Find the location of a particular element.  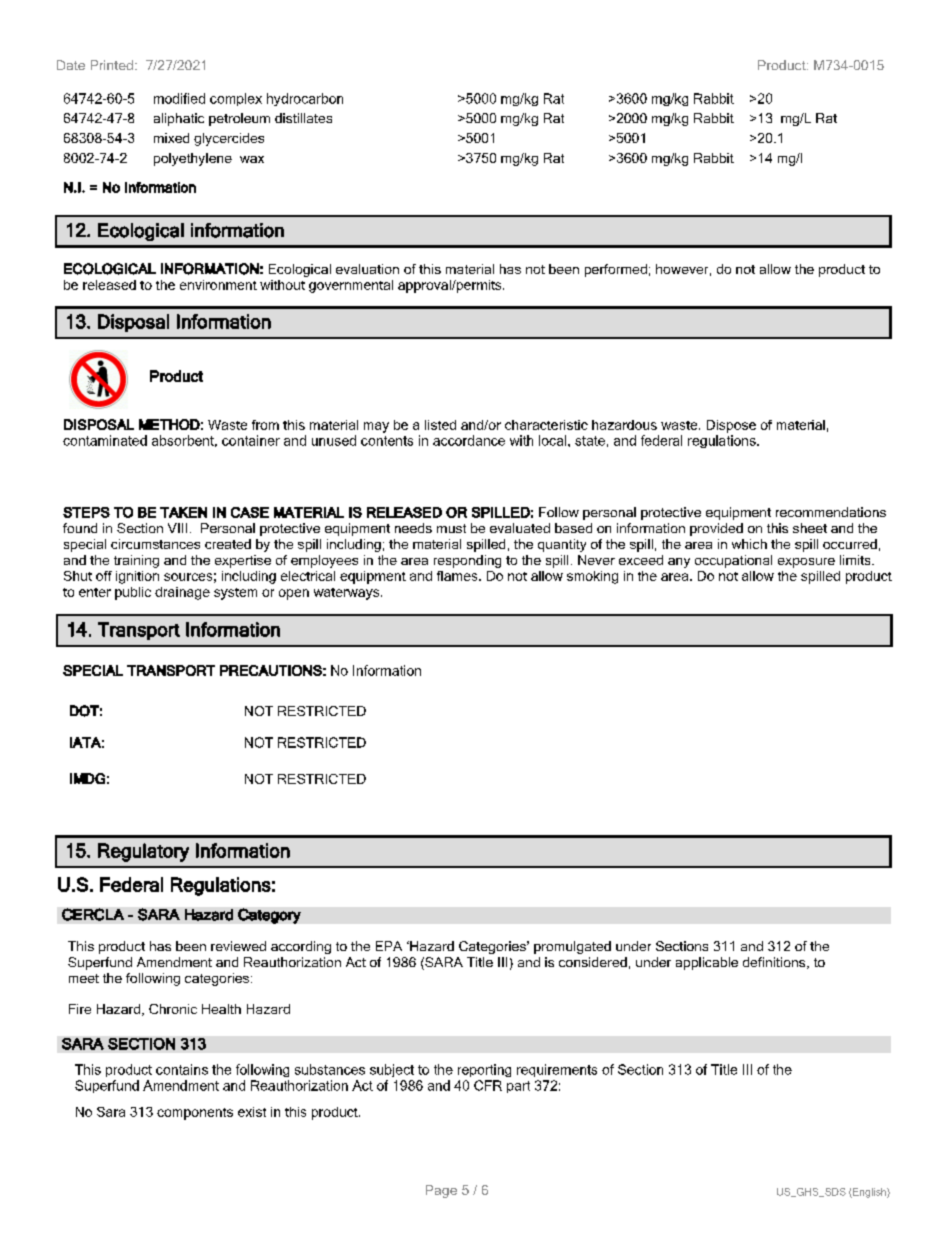

hydrocarbon is located at coordinates (305, 99).
